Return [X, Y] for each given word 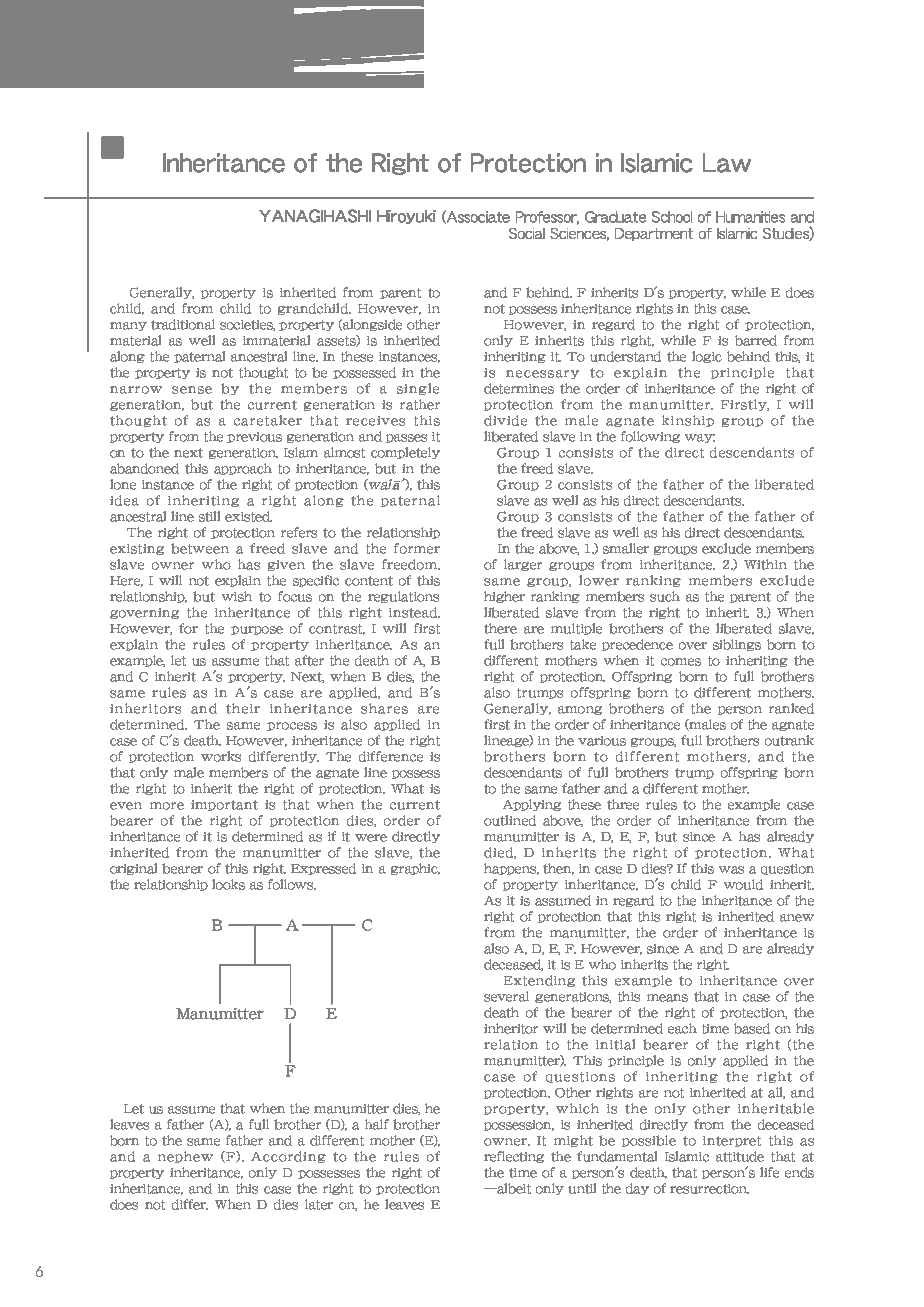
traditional [183, 324]
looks [228, 884]
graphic [415, 869]
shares [384, 708]
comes [681, 662]
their [243, 708]
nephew [185, 1157]
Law [727, 163]
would [743, 884]
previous [254, 437]
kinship [688, 421]
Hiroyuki [406, 217]
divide [505, 420]
